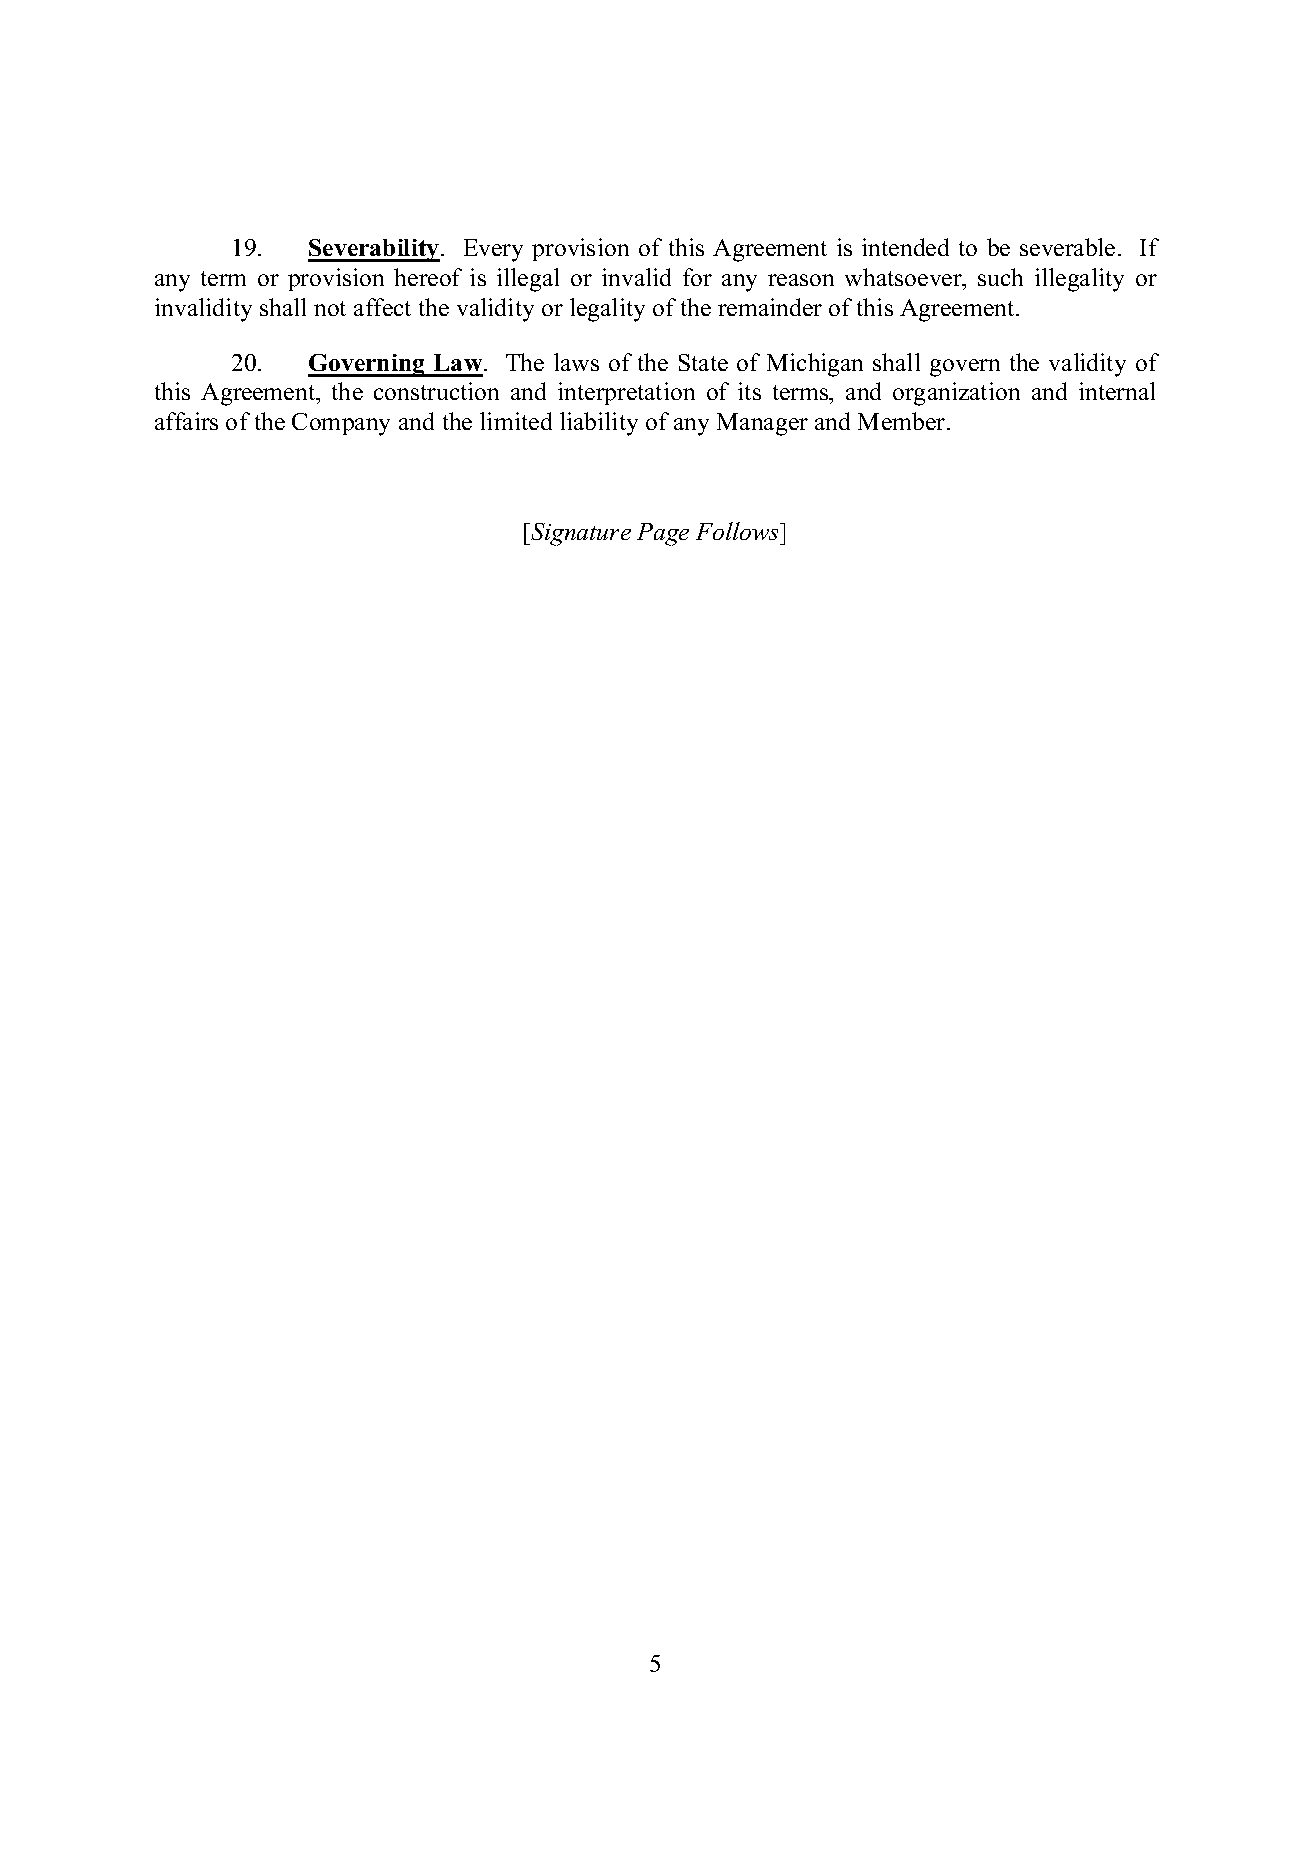  Describe the element at coordinates (703, 362) in the page. I see `State` at that location.
